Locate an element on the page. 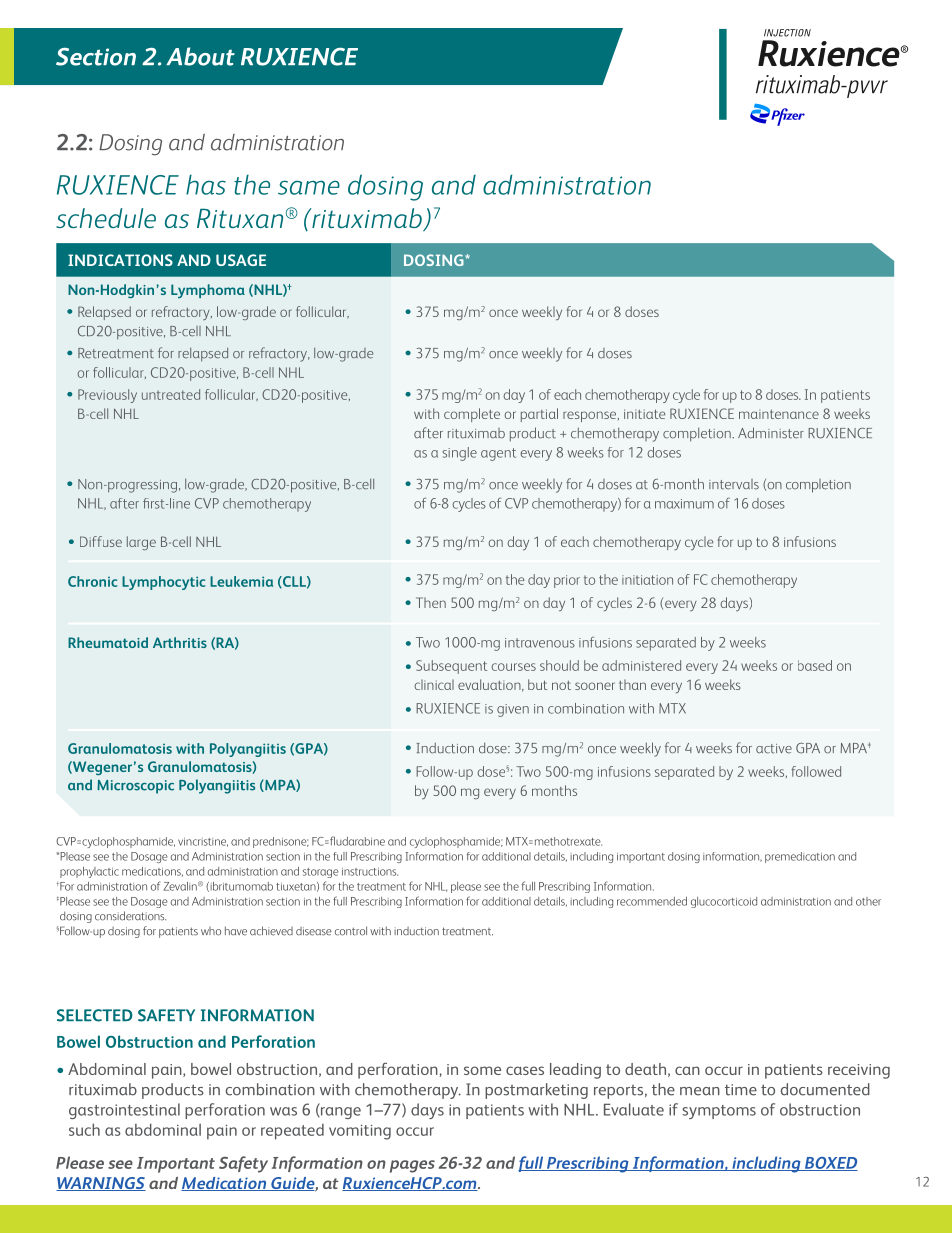  intervals is located at coordinates (734, 484).
